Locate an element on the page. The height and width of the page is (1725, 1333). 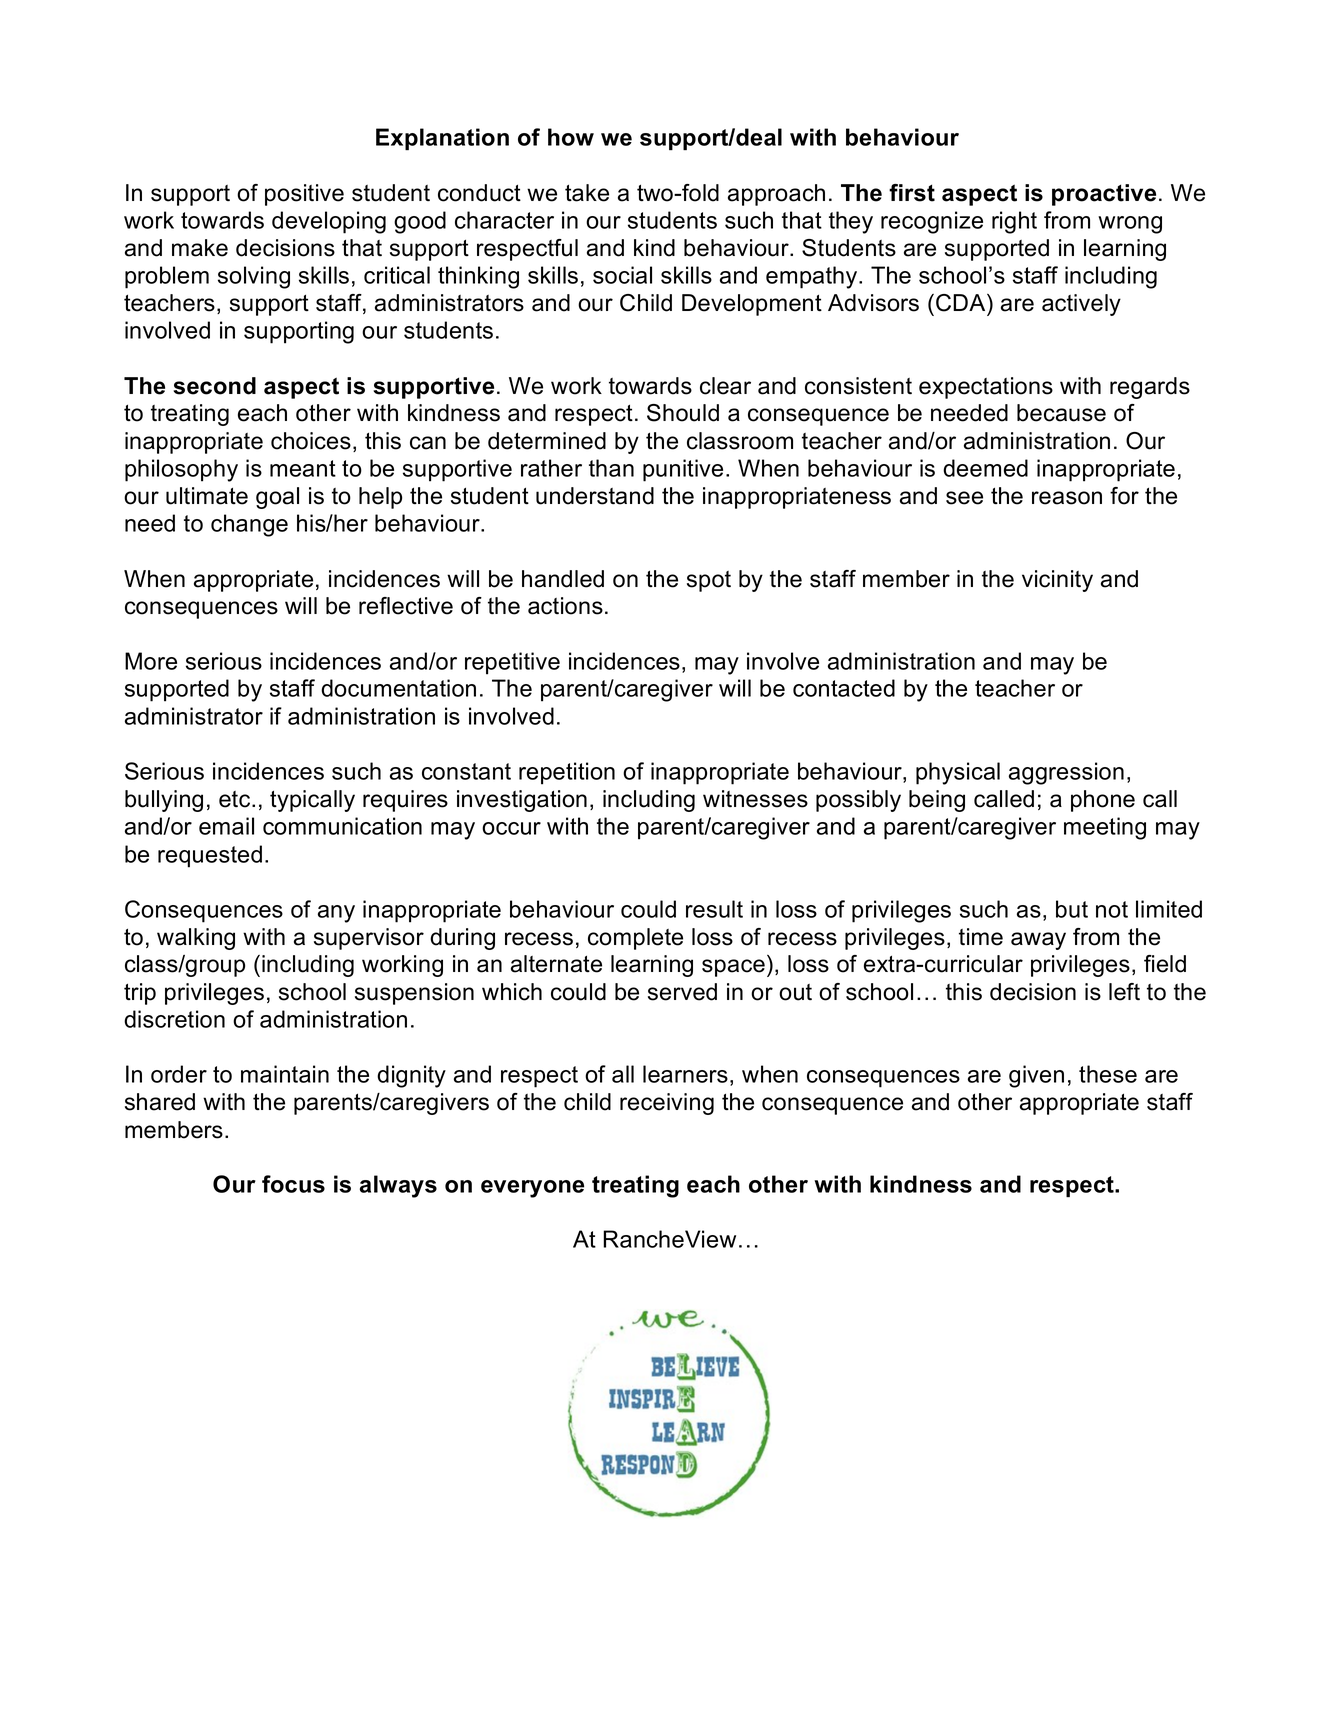
meeting is located at coordinates (1105, 828).
